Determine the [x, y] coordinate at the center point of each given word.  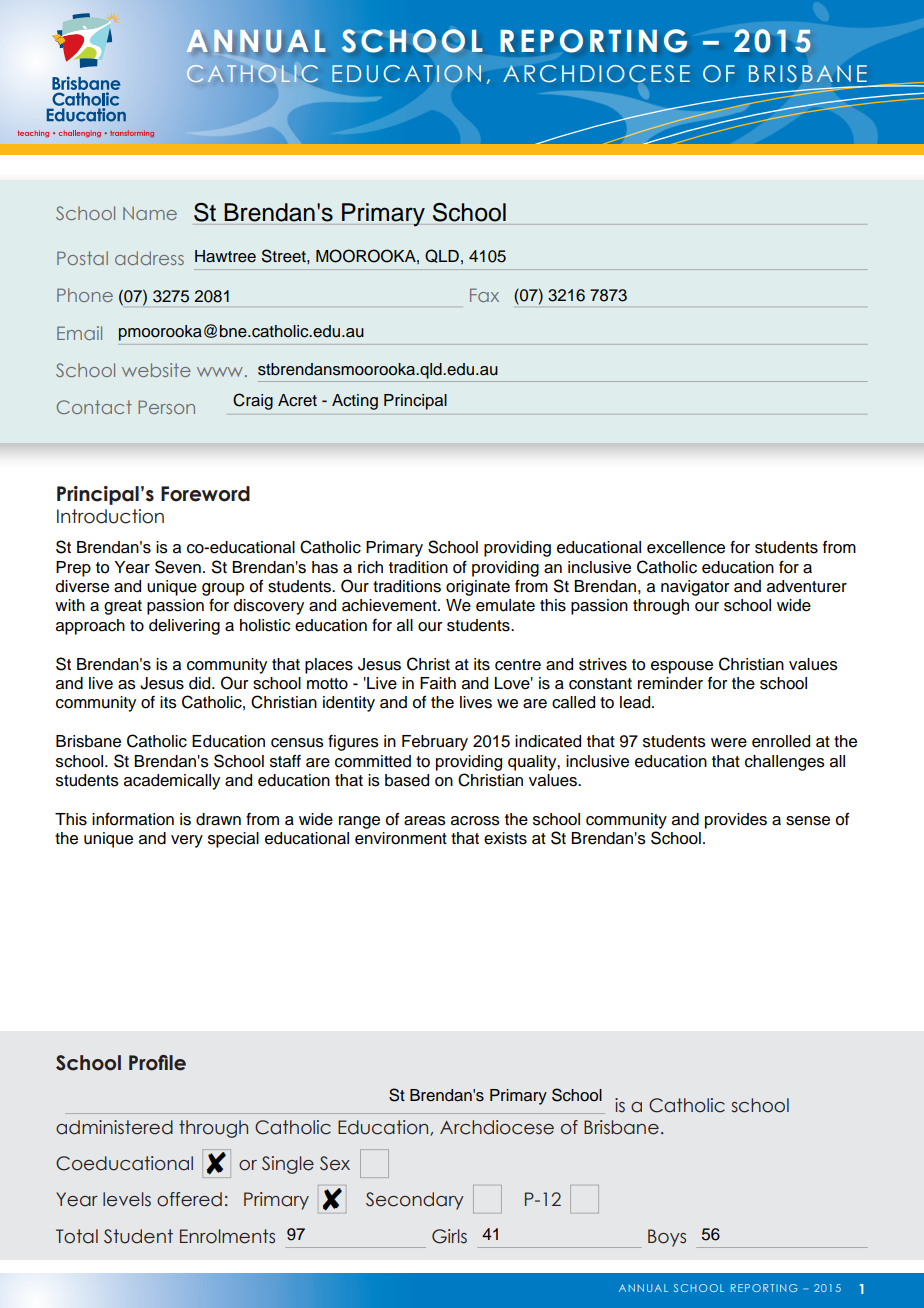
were [729, 743]
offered [189, 1199]
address [149, 258]
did [201, 683]
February [435, 743]
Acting [355, 402]
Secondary [415, 1201]
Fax [484, 295]
